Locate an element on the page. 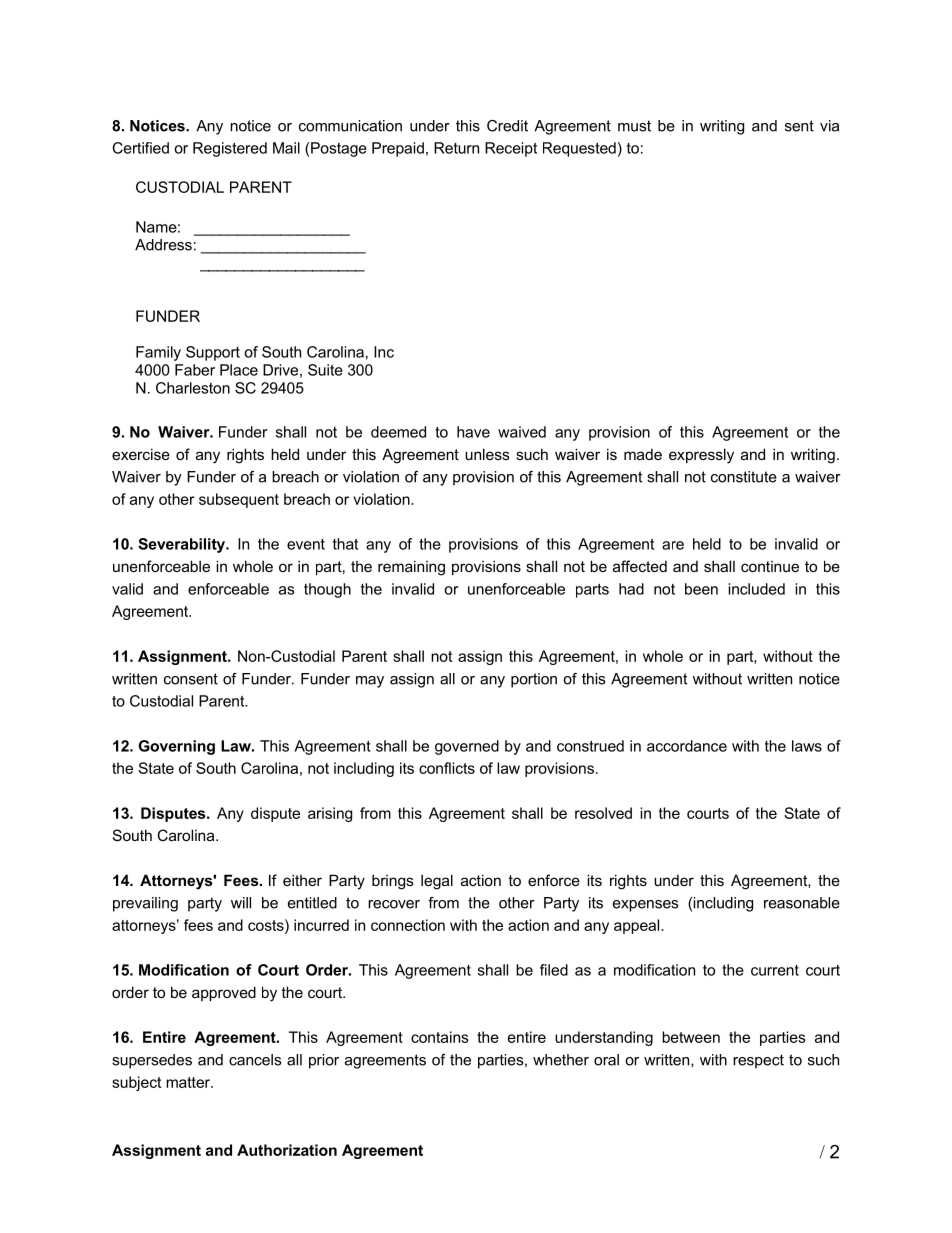  subsequent is located at coordinates (239, 500).
